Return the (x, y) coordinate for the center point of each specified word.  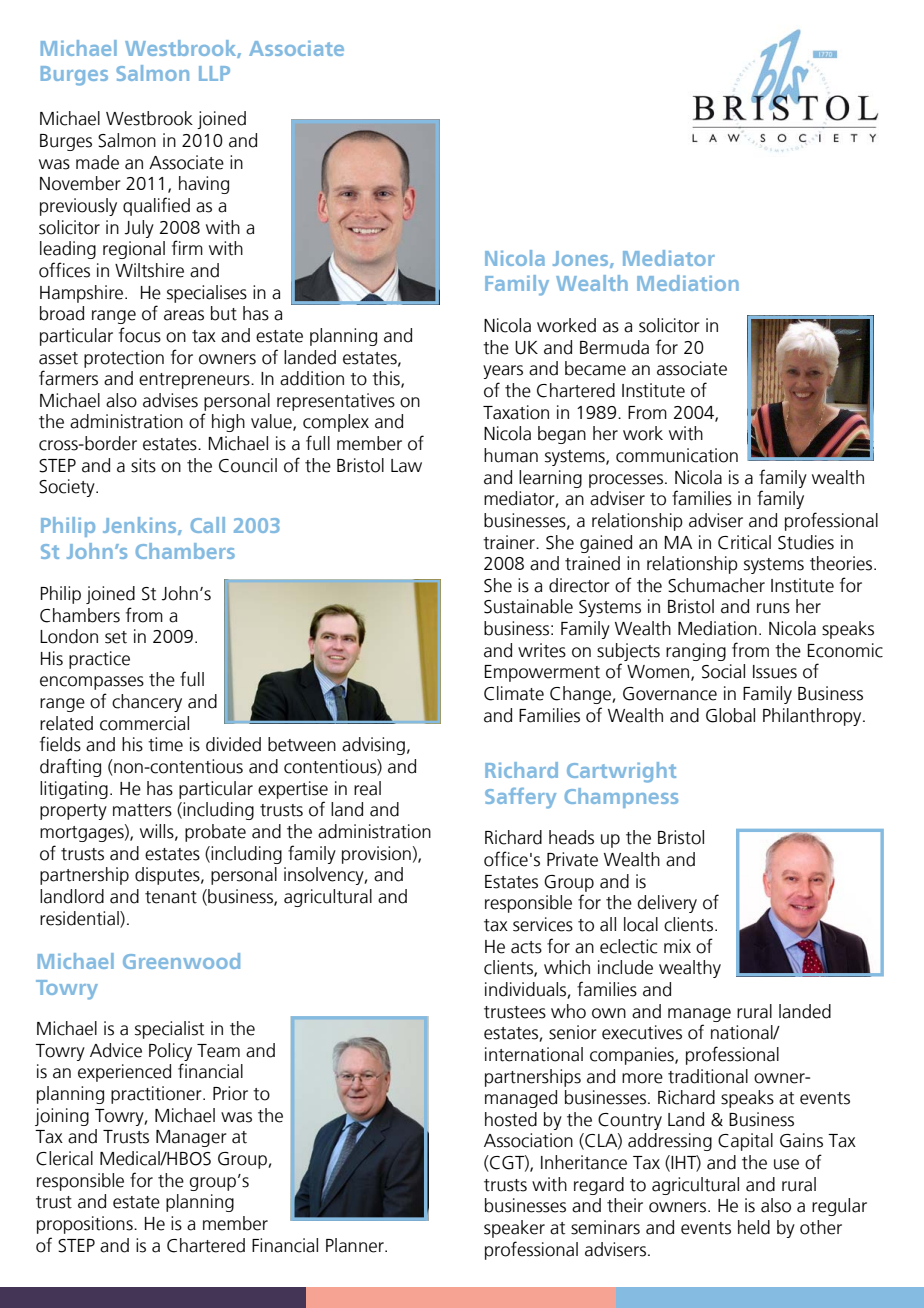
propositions (86, 1225)
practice (99, 660)
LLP (214, 73)
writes (542, 650)
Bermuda (614, 347)
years (503, 372)
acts (526, 947)
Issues (775, 672)
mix (677, 946)
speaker (514, 1229)
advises (170, 400)
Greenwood (181, 961)
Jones (582, 259)
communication (677, 455)
